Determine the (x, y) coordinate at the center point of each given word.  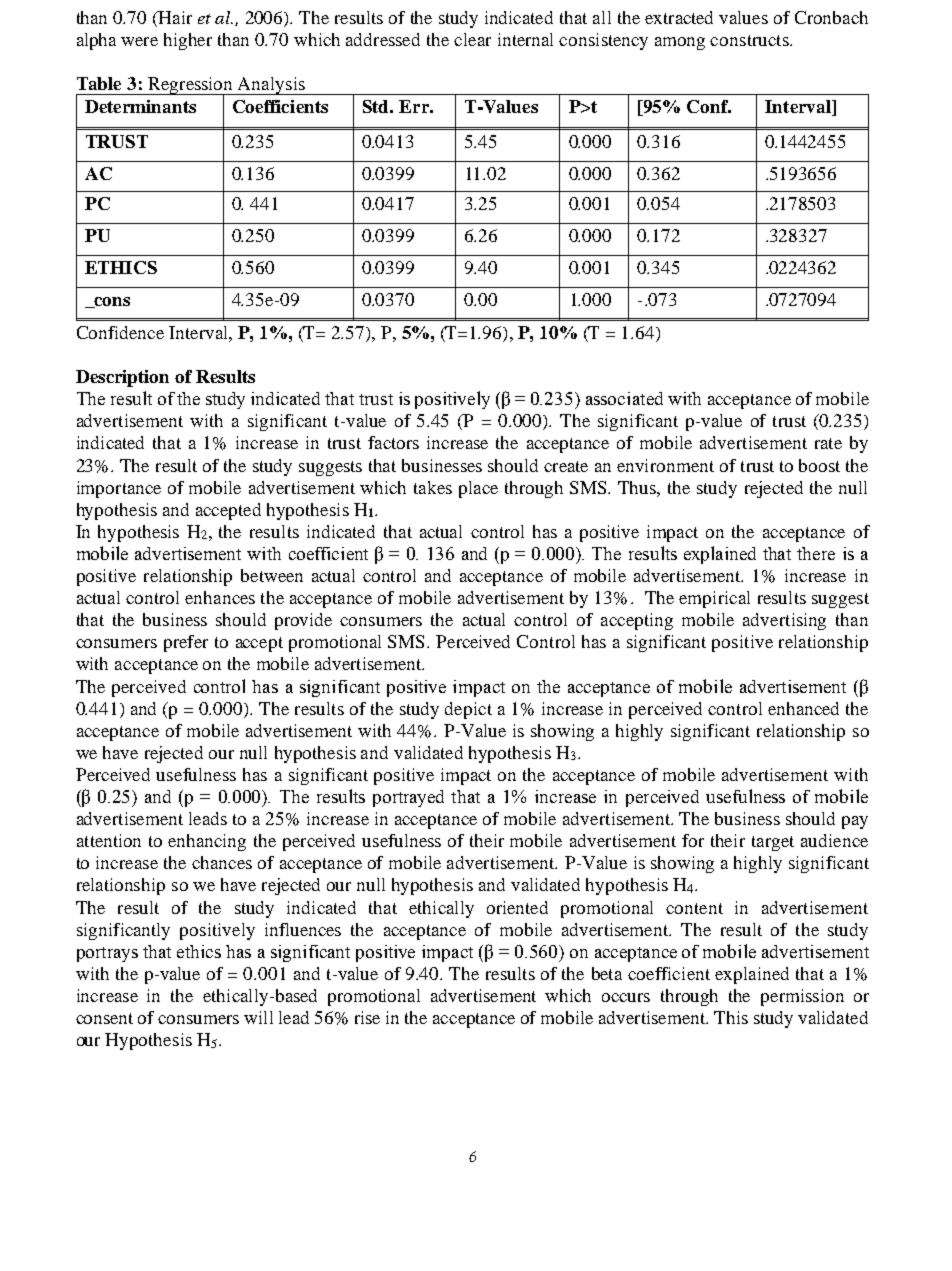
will (258, 1017)
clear (472, 39)
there (816, 553)
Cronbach (831, 17)
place (478, 489)
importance (119, 489)
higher (188, 41)
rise (367, 1017)
